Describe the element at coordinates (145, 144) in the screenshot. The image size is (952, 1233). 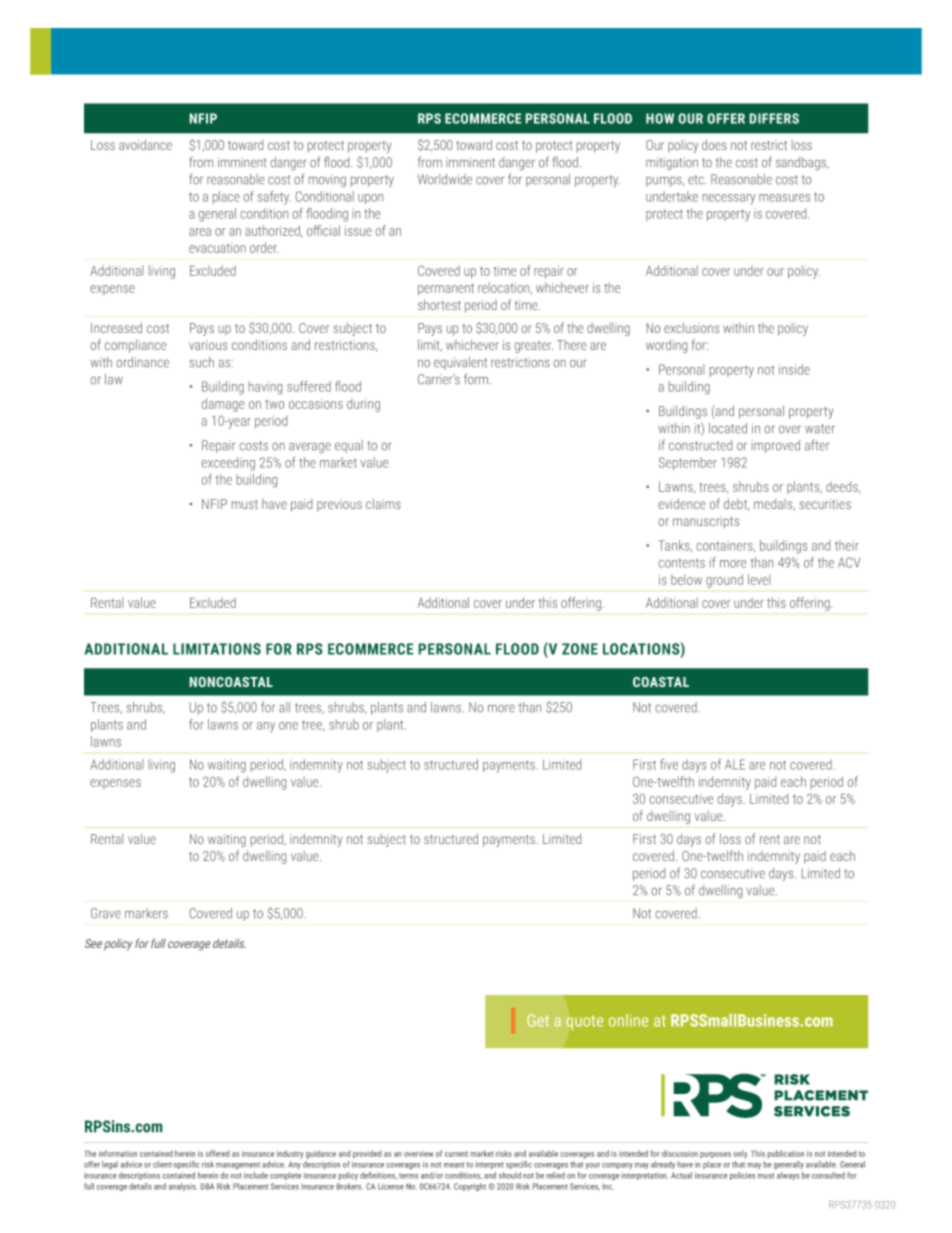
I see `avoidance` at that location.
